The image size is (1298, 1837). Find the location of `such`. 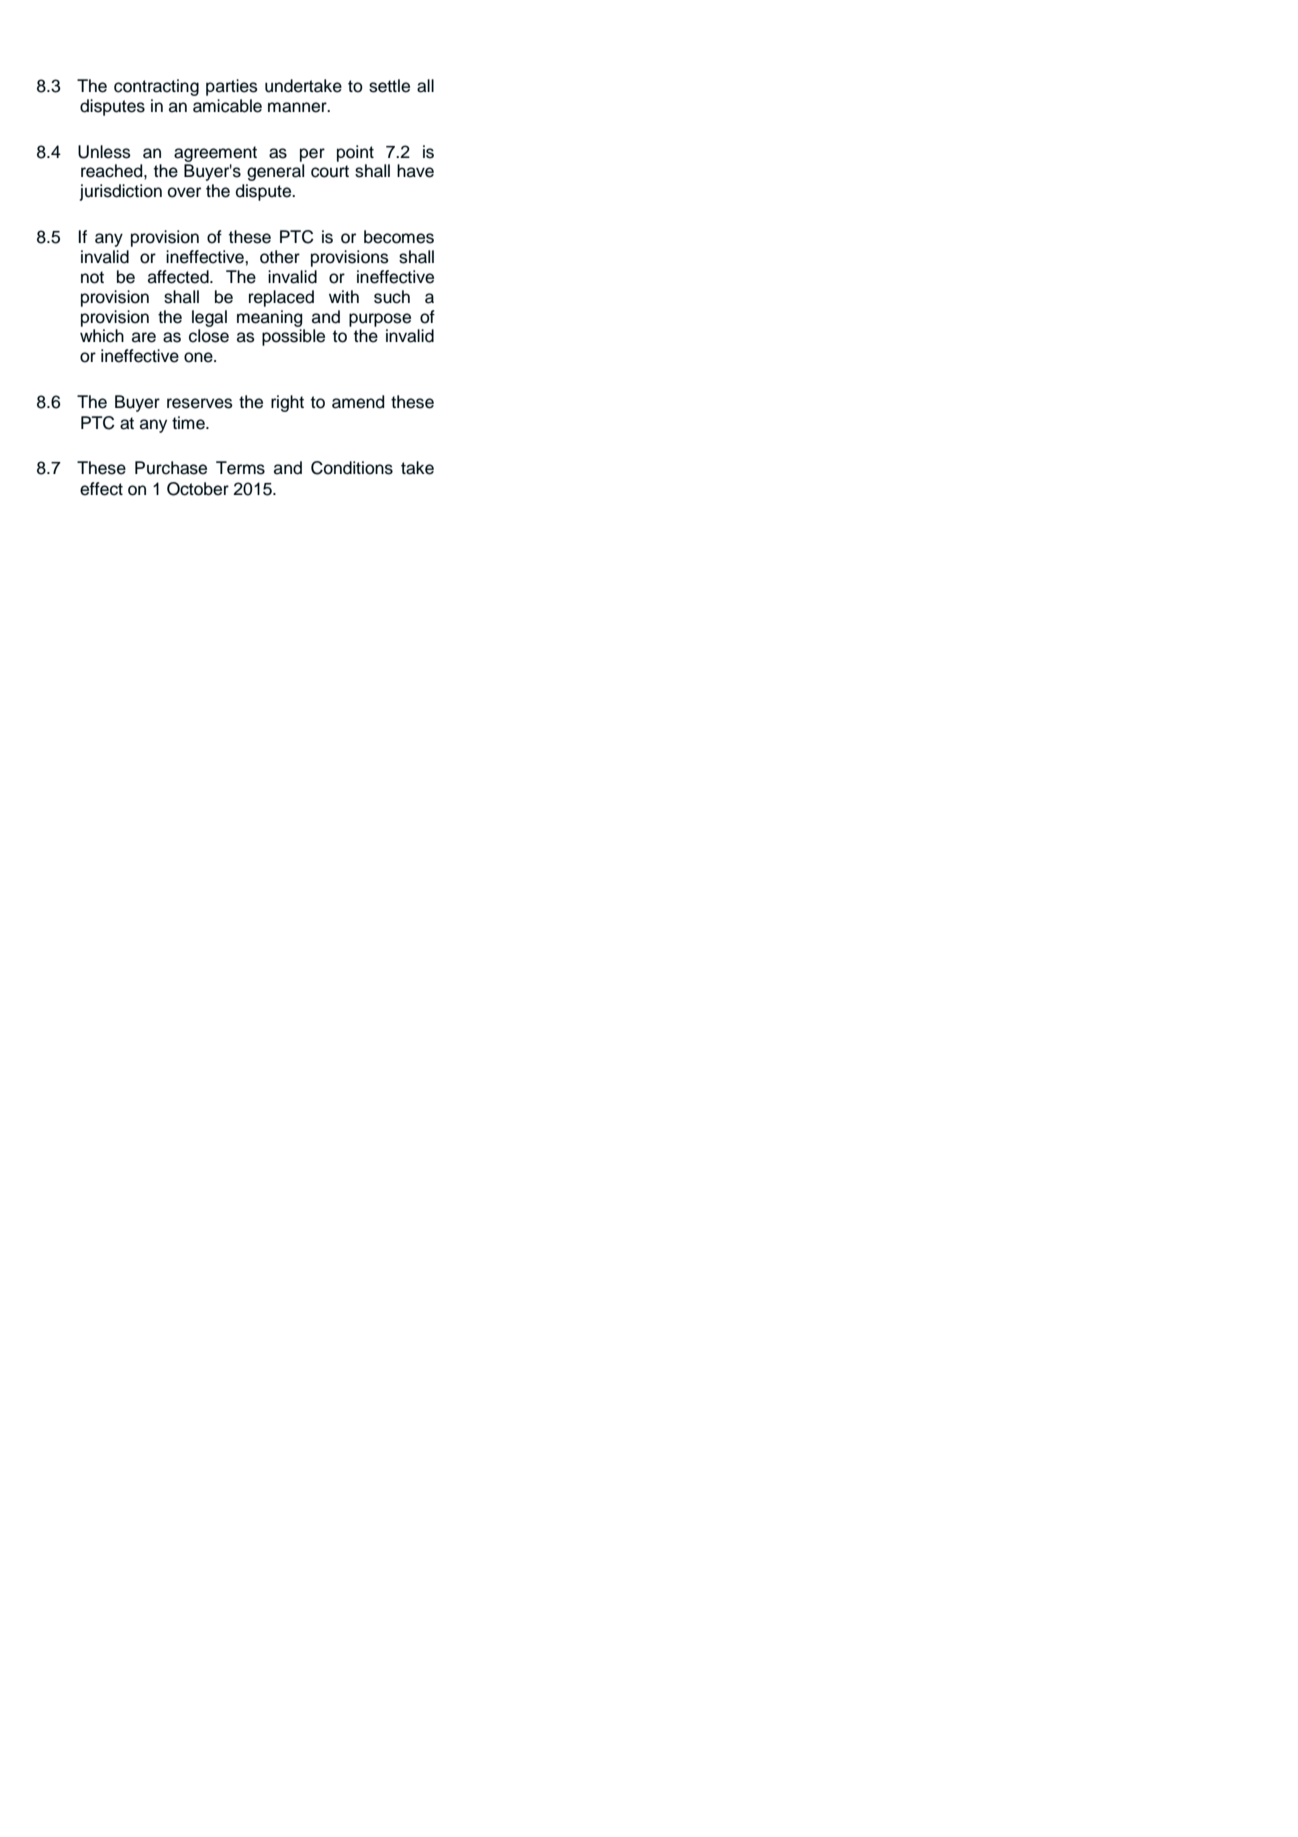

such is located at coordinates (392, 297).
